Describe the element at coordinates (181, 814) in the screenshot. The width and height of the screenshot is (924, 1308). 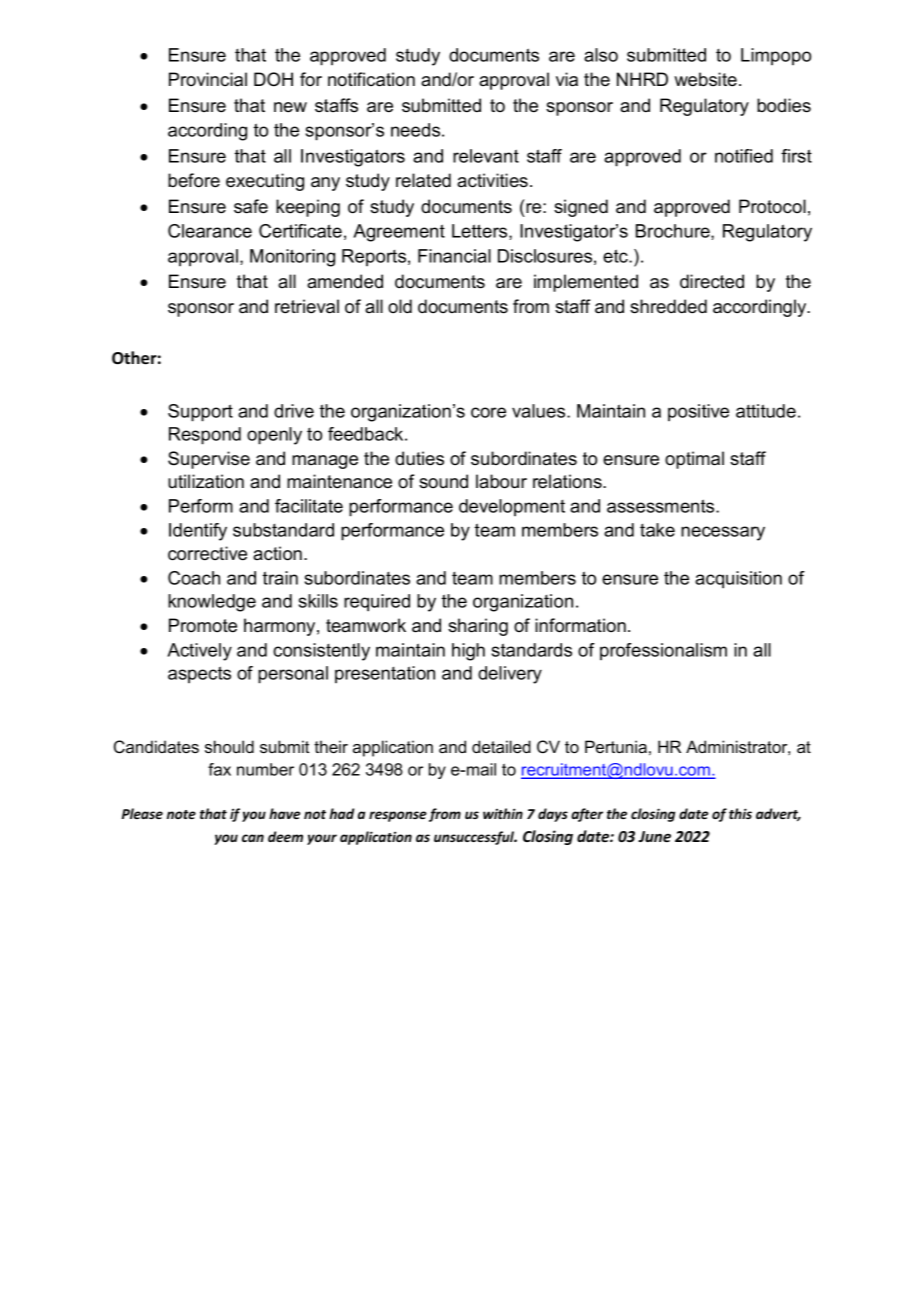
I see `note` at that location.
